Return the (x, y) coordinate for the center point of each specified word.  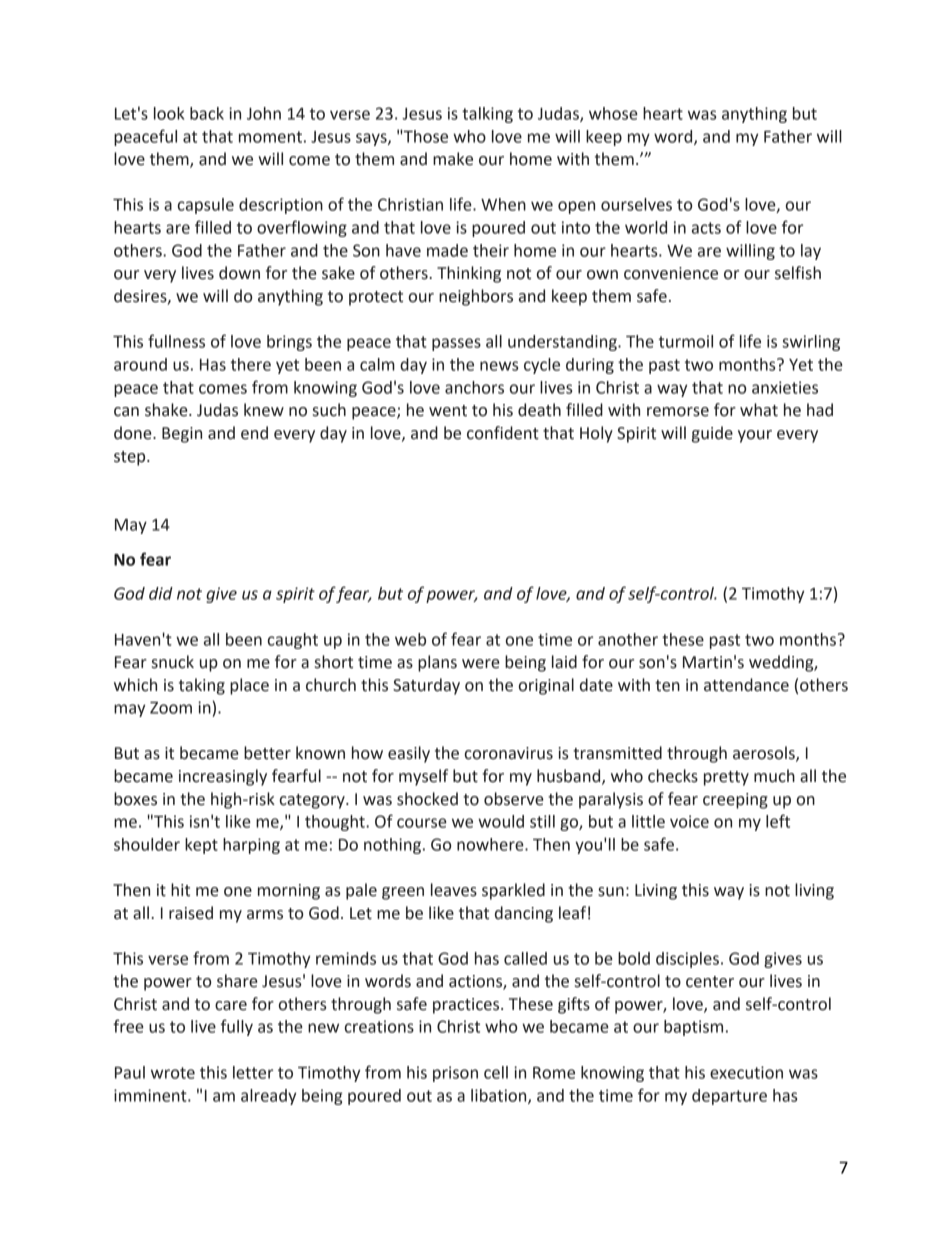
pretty (726, 778)
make (453, 159)
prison (455, 1074)
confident (503, 433)
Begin (182, 435)
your (755, 436)
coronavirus (509, 753)
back (207, 113)
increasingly (223, 777)
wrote (173, 1073)
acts (706, 228)
